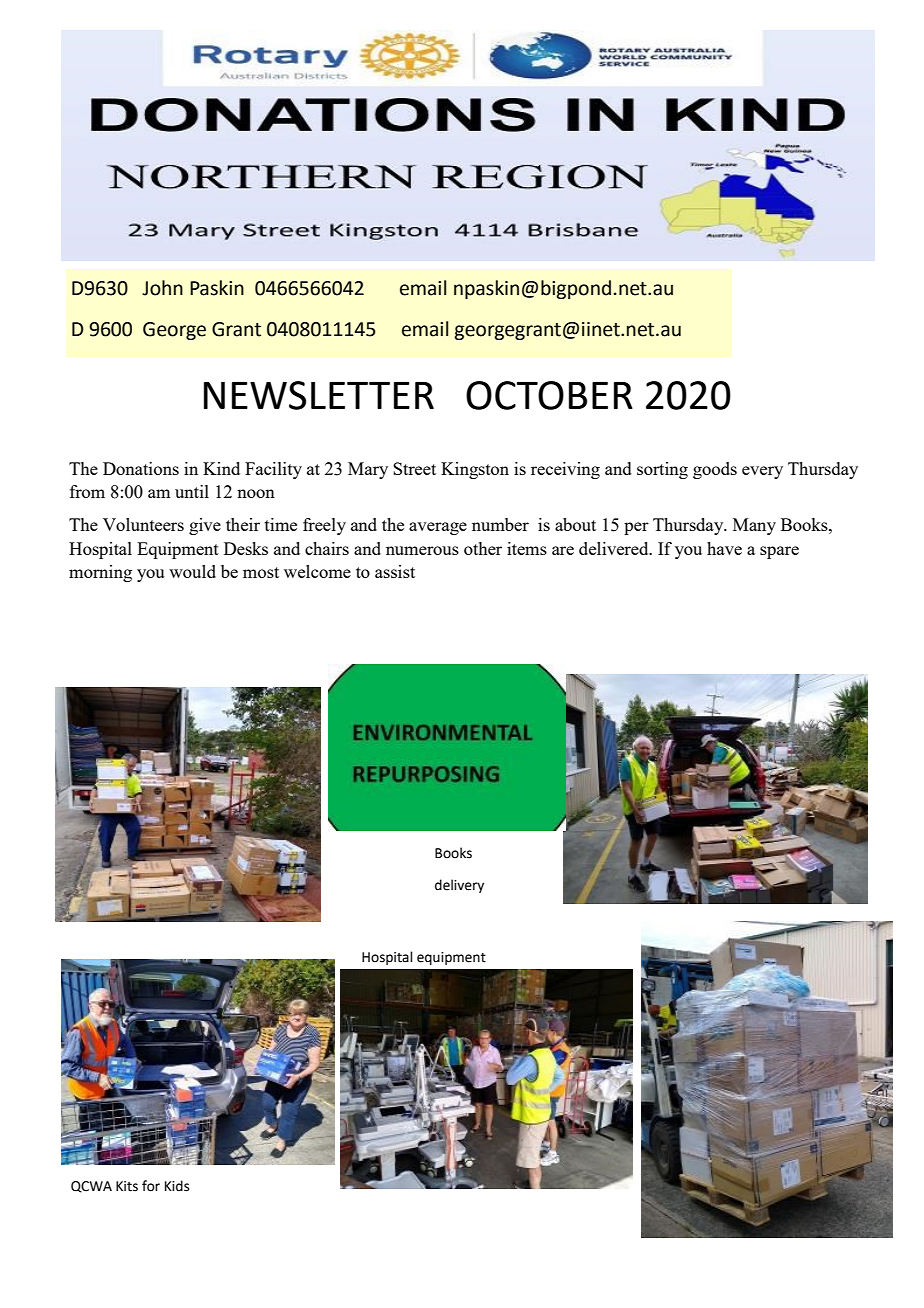  What do you see at coordinates (192, 491) in the page?
I see `until` at bounding box center [192, 491].
